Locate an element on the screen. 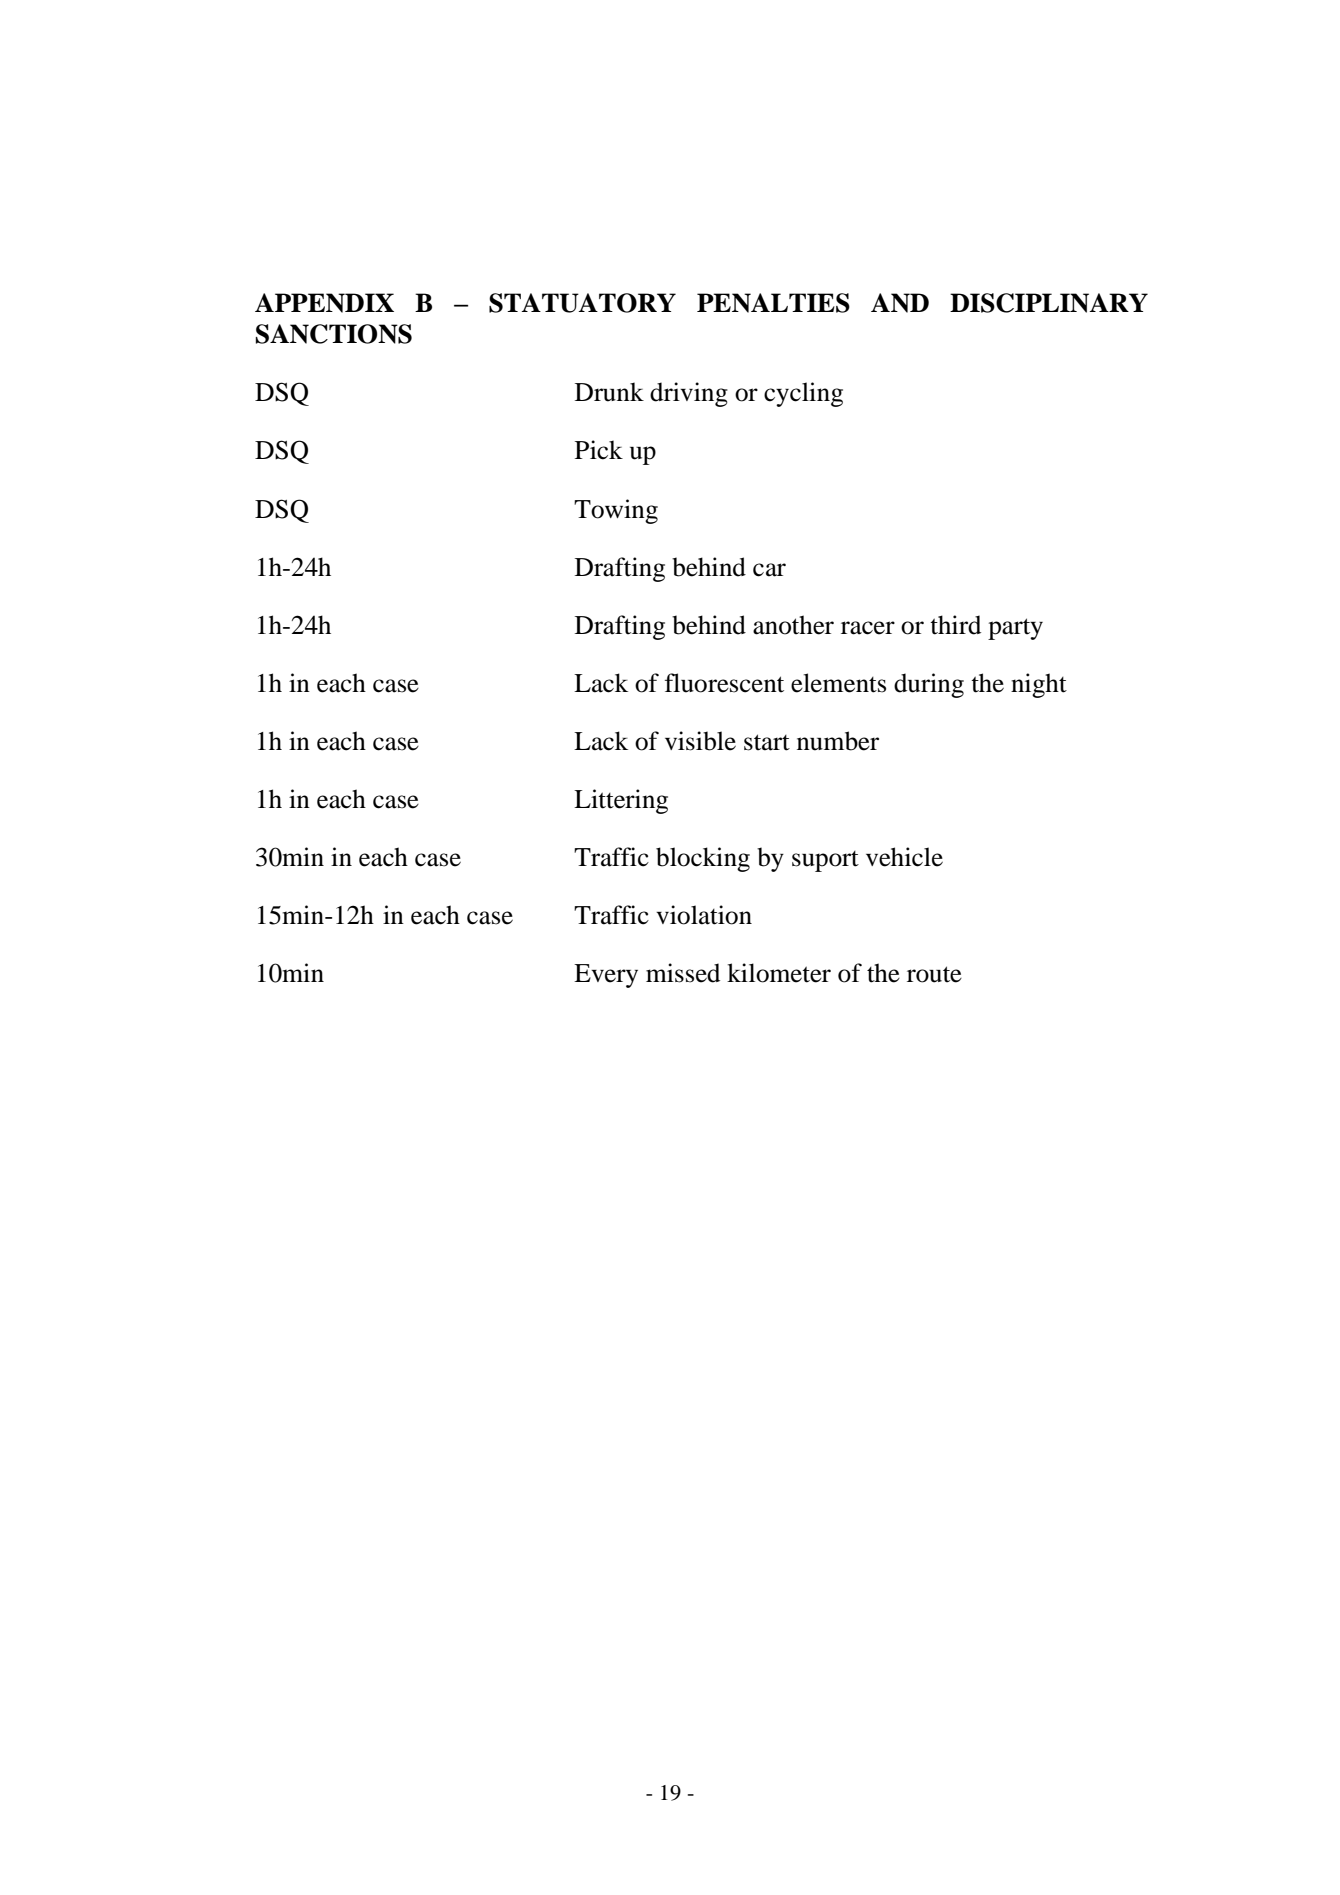 The width and height of the screenshot is (1340, 1895). route is located at coordinates (934, 974).
